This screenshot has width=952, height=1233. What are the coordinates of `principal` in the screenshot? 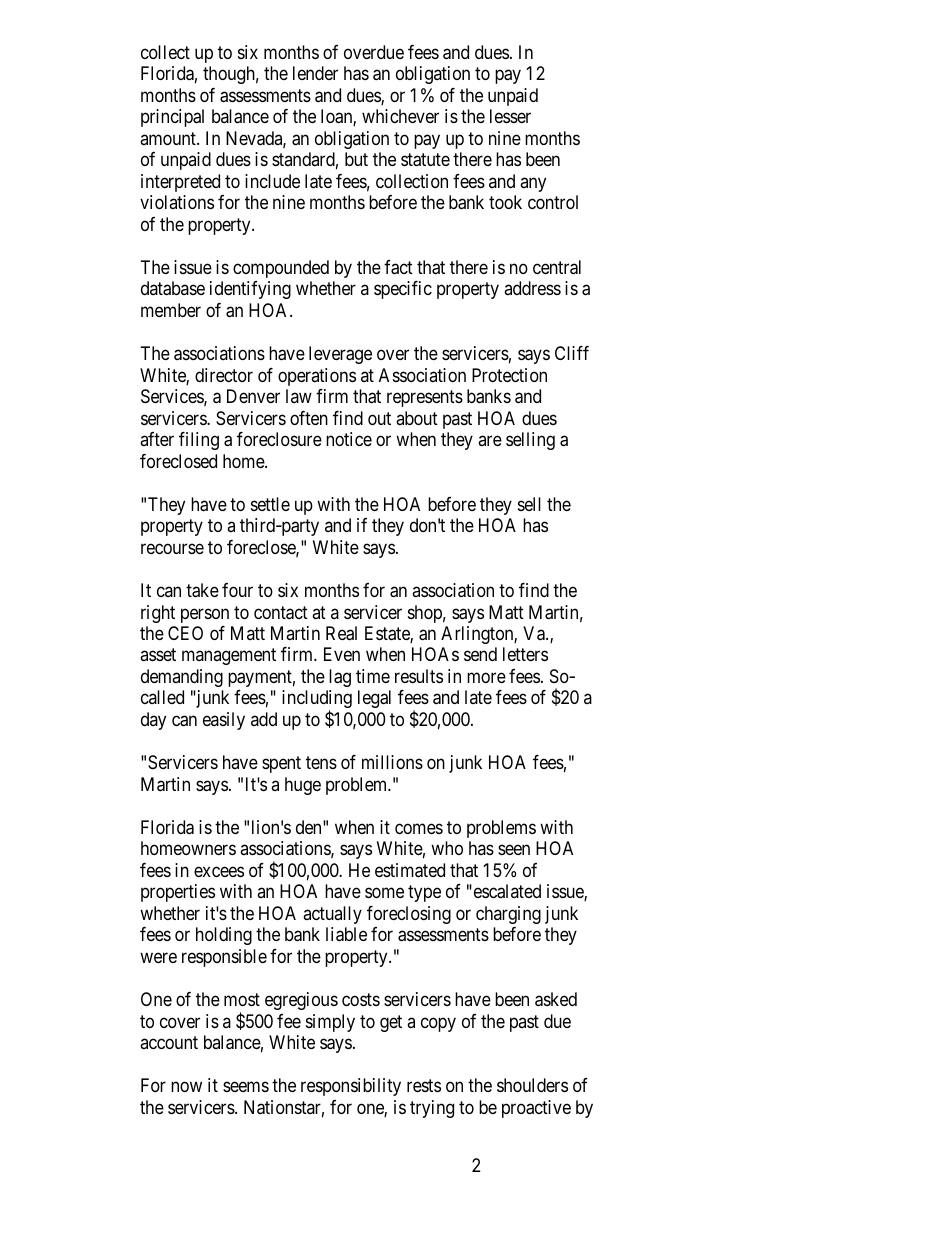 It's located at (172, 118).
